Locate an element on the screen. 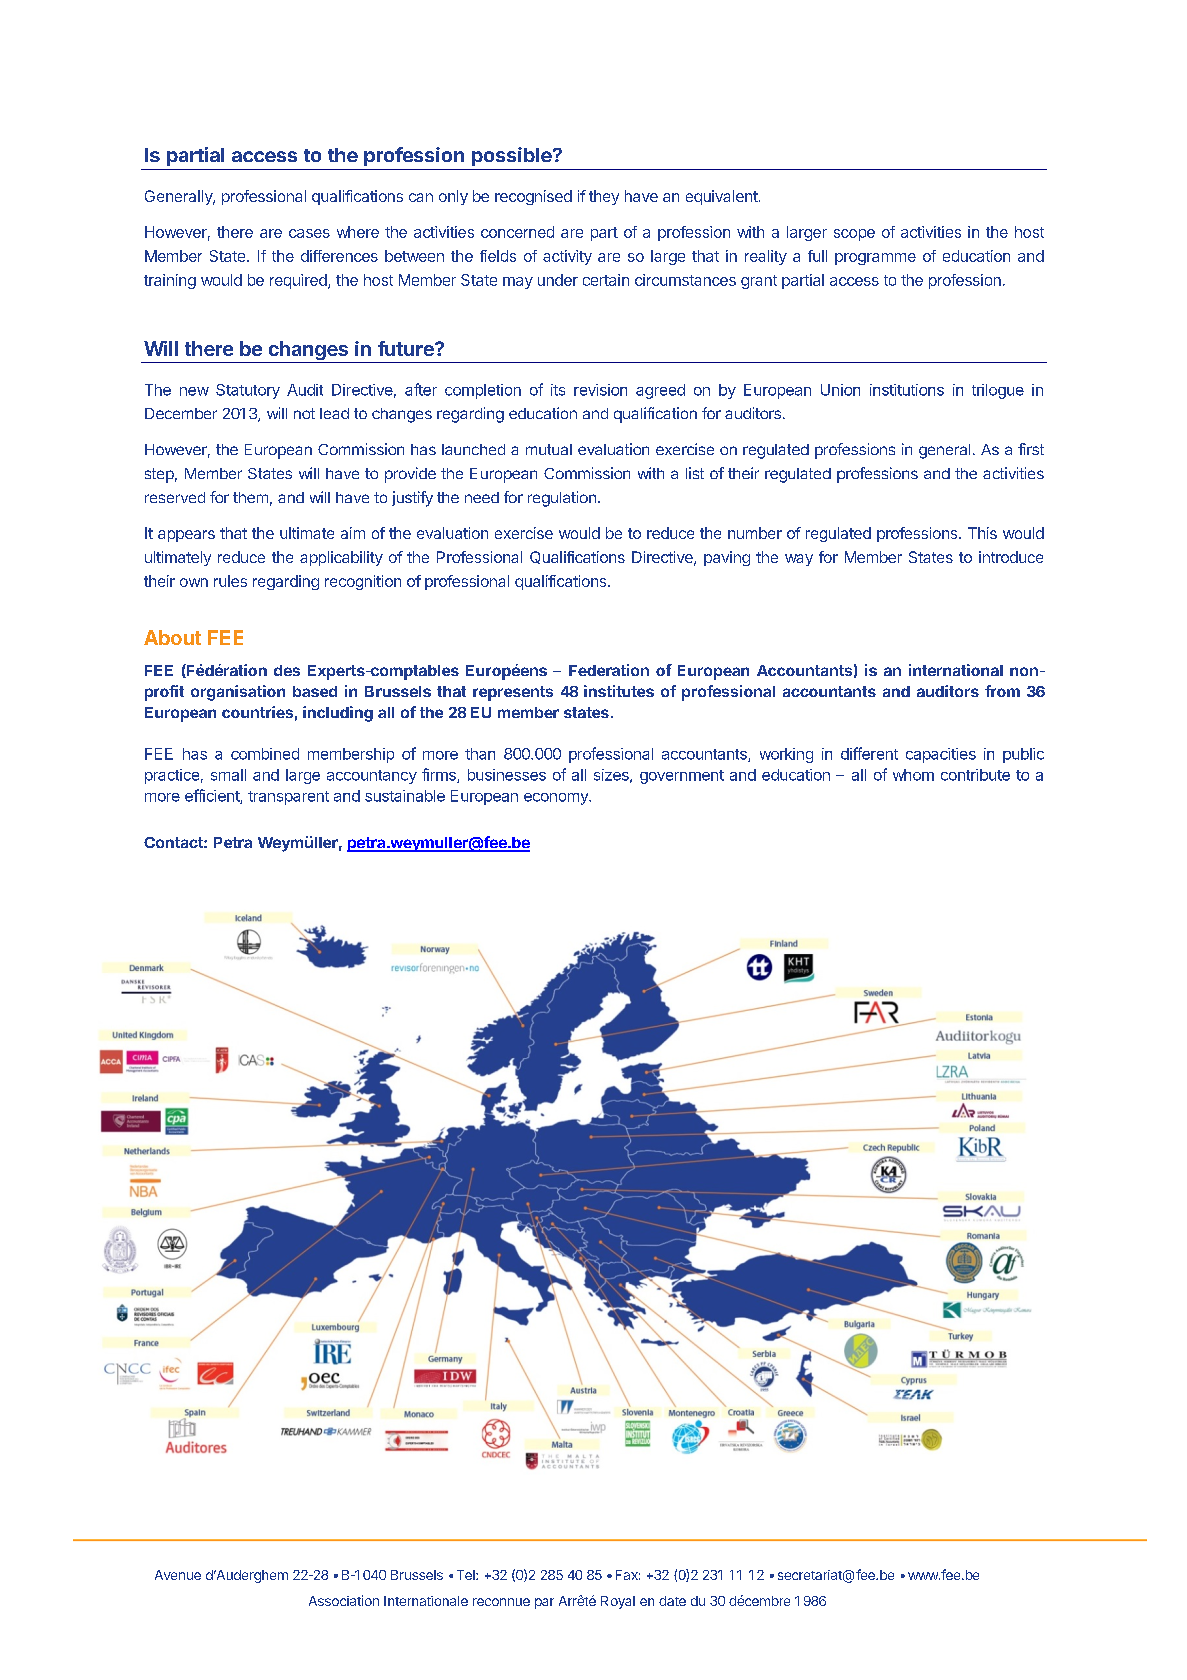 This screenshot has width=1187, height=1680. transparent is located at coordinates (288, 798).
